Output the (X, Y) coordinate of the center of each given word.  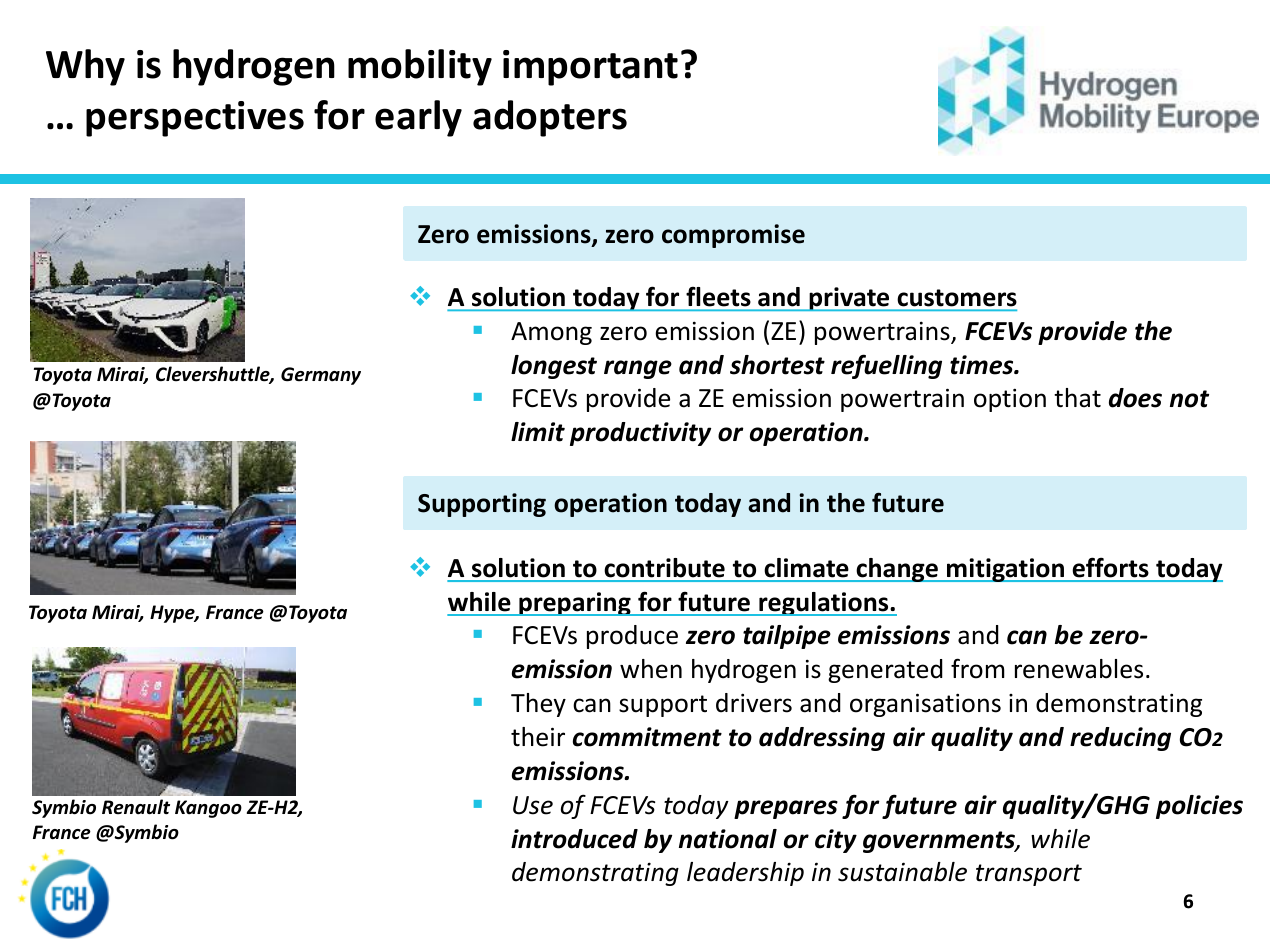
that (1077, 398)
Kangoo (208, 809)
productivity (640, 434)
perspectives (195, 119)
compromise (733, 236)
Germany (321, 376)
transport (1029, 875)
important (590, 68)
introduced (574, 839)
